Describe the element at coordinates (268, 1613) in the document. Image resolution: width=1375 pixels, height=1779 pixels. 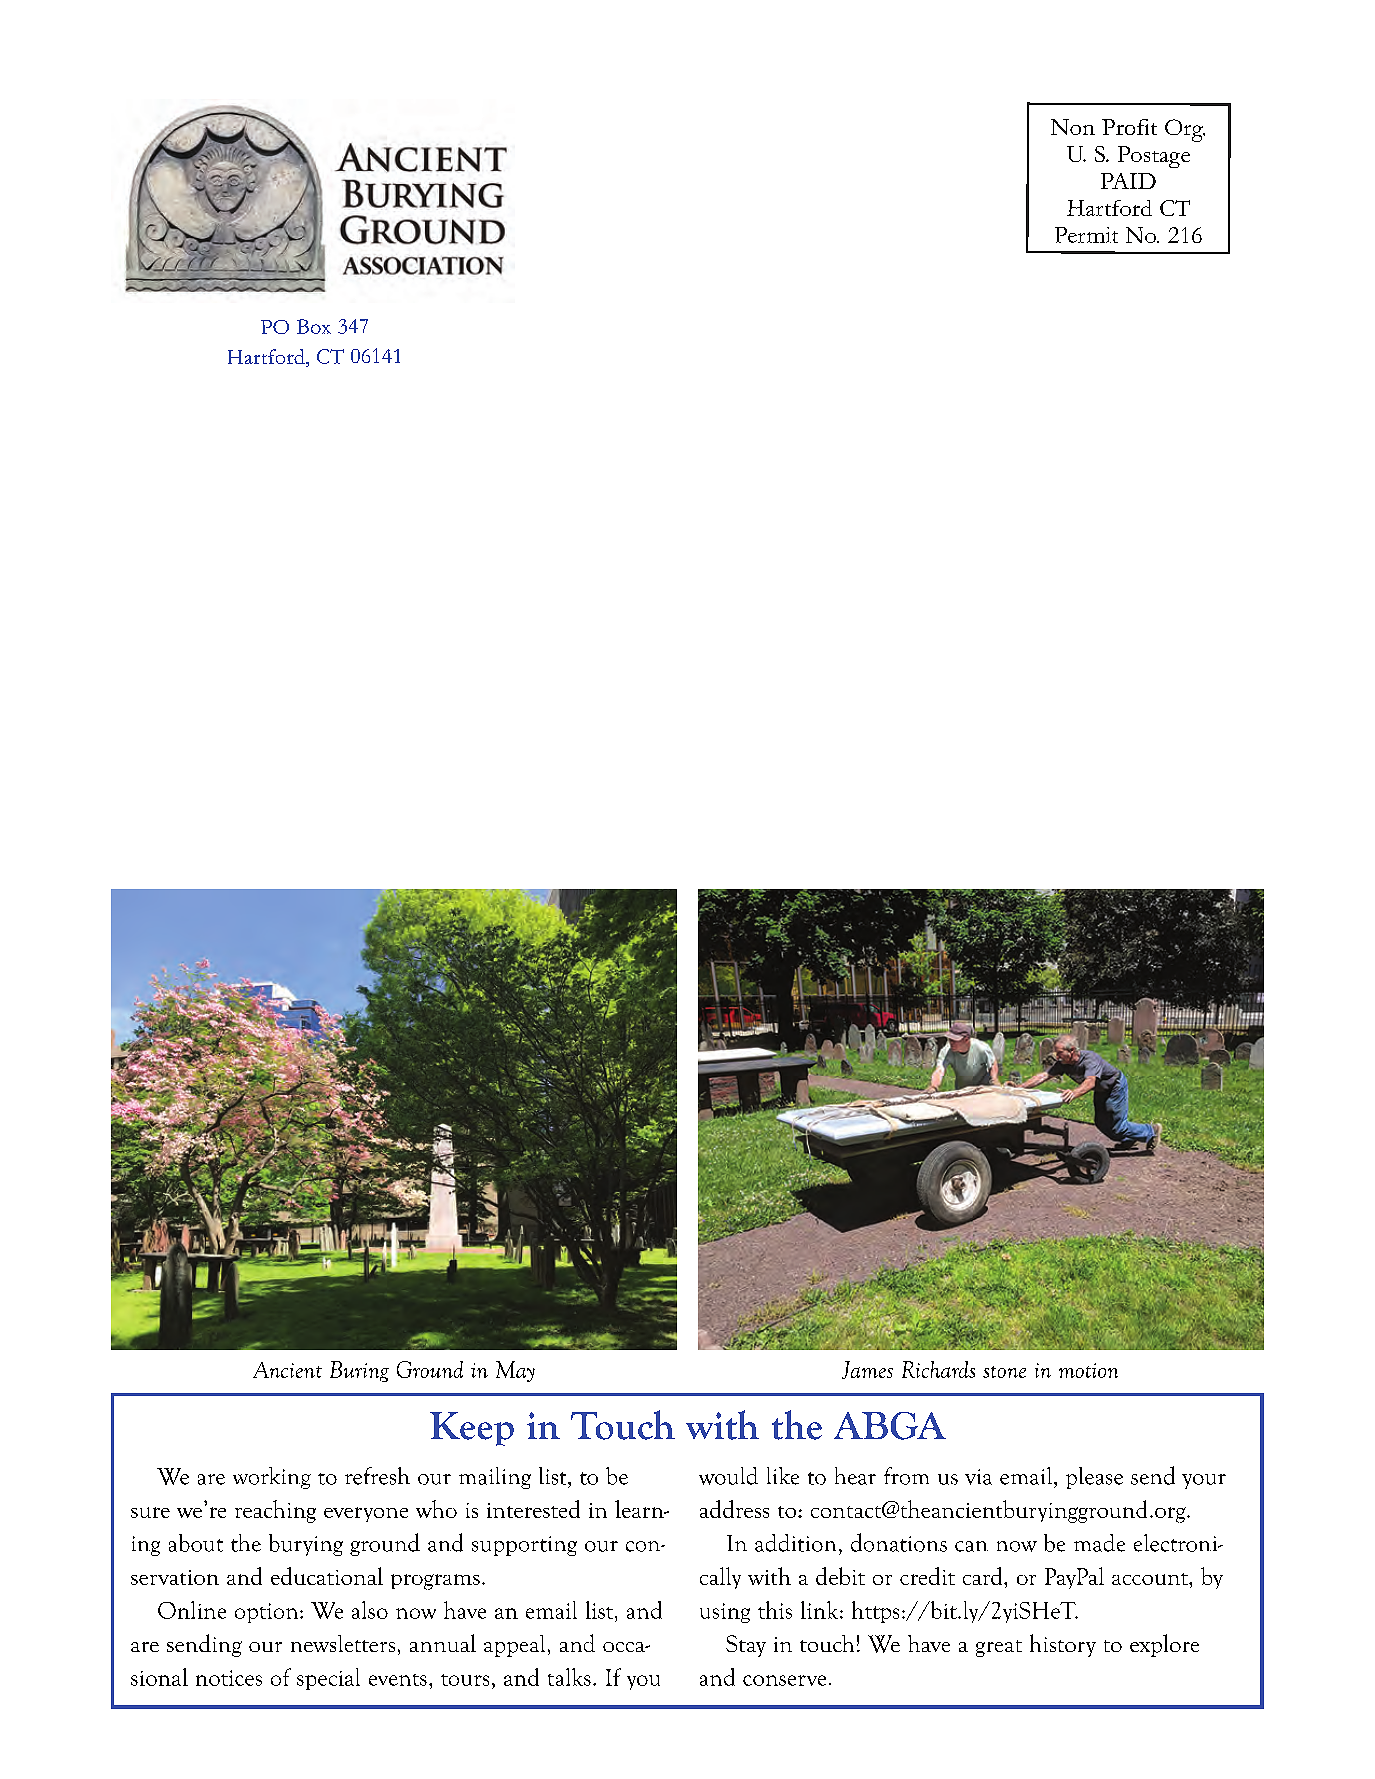
I see `option` at that location.
